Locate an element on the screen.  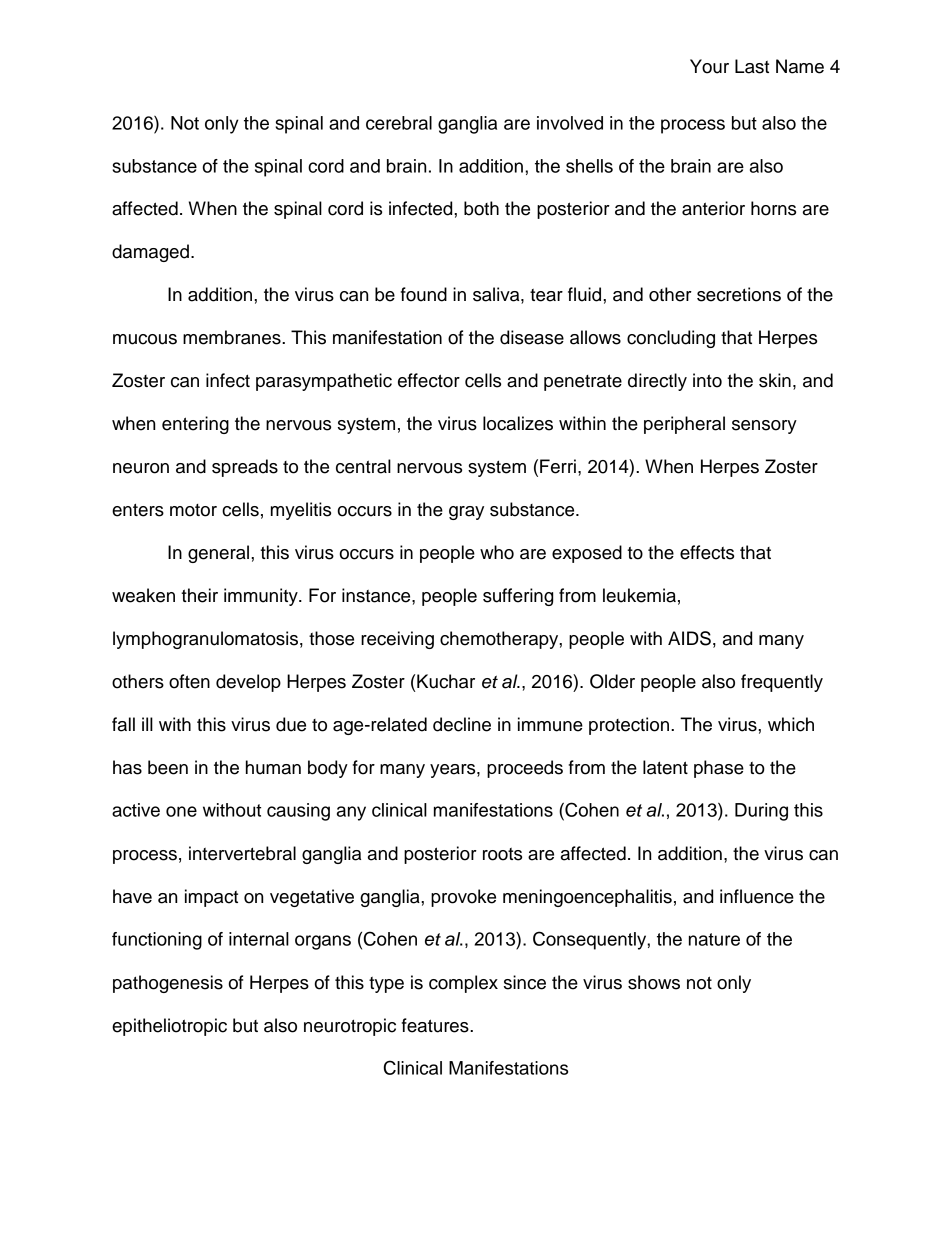
their is located at coordinates (199, 595).
